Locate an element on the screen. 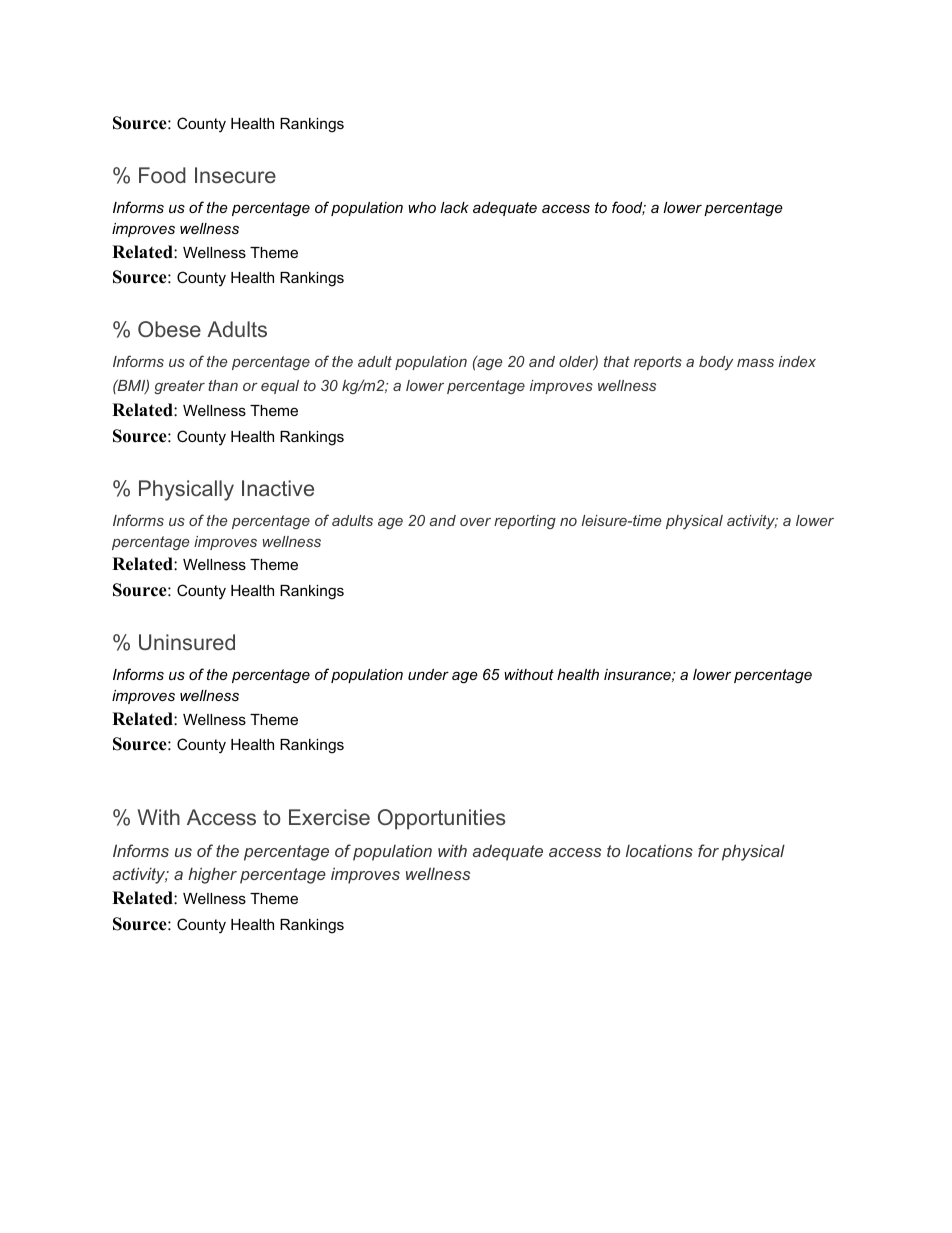  Insecure is located at coordinates (235, 175).
